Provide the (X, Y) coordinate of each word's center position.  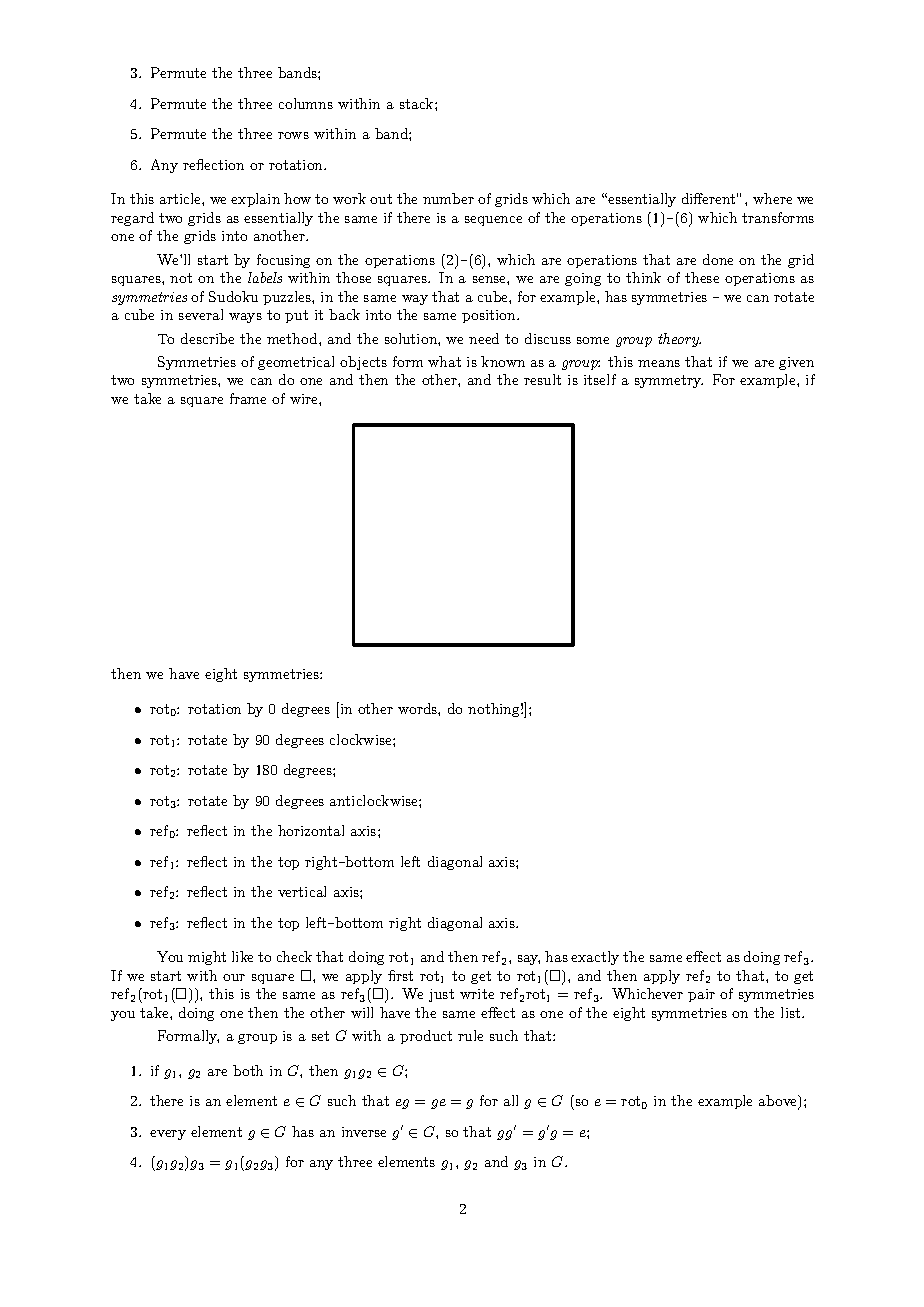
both (248, 1070)
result (542, 379)
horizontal (311, 830)
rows (293, 135)
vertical (302, 891)
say (529, 960)
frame (248, 398)
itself (600, 379)
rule (470, 1035)
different (710, 198)
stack (418, 103)
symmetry (669, 381)
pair (701, 995)
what (444, 361)
